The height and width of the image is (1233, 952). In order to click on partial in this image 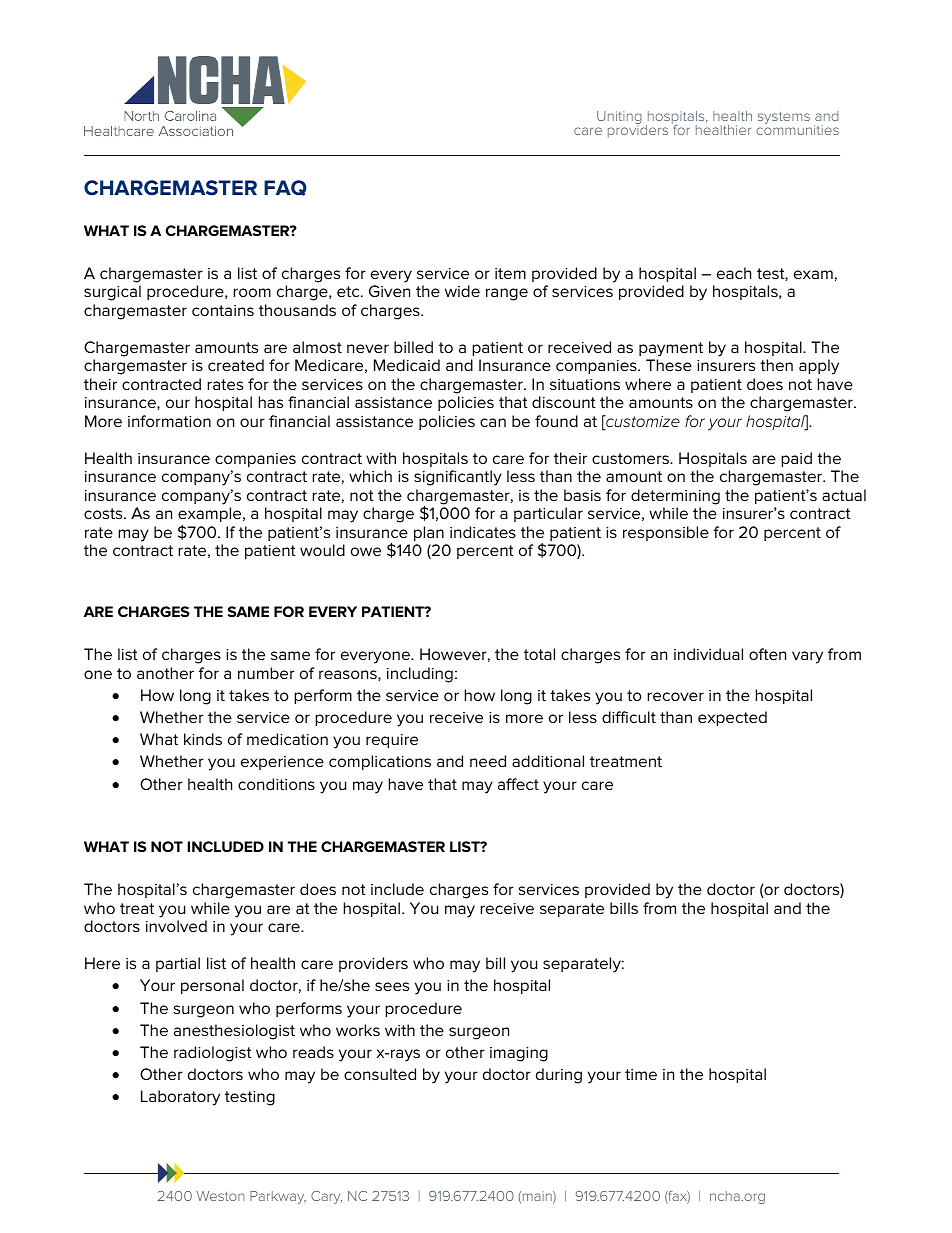, I will do `click(178, 964)`.
